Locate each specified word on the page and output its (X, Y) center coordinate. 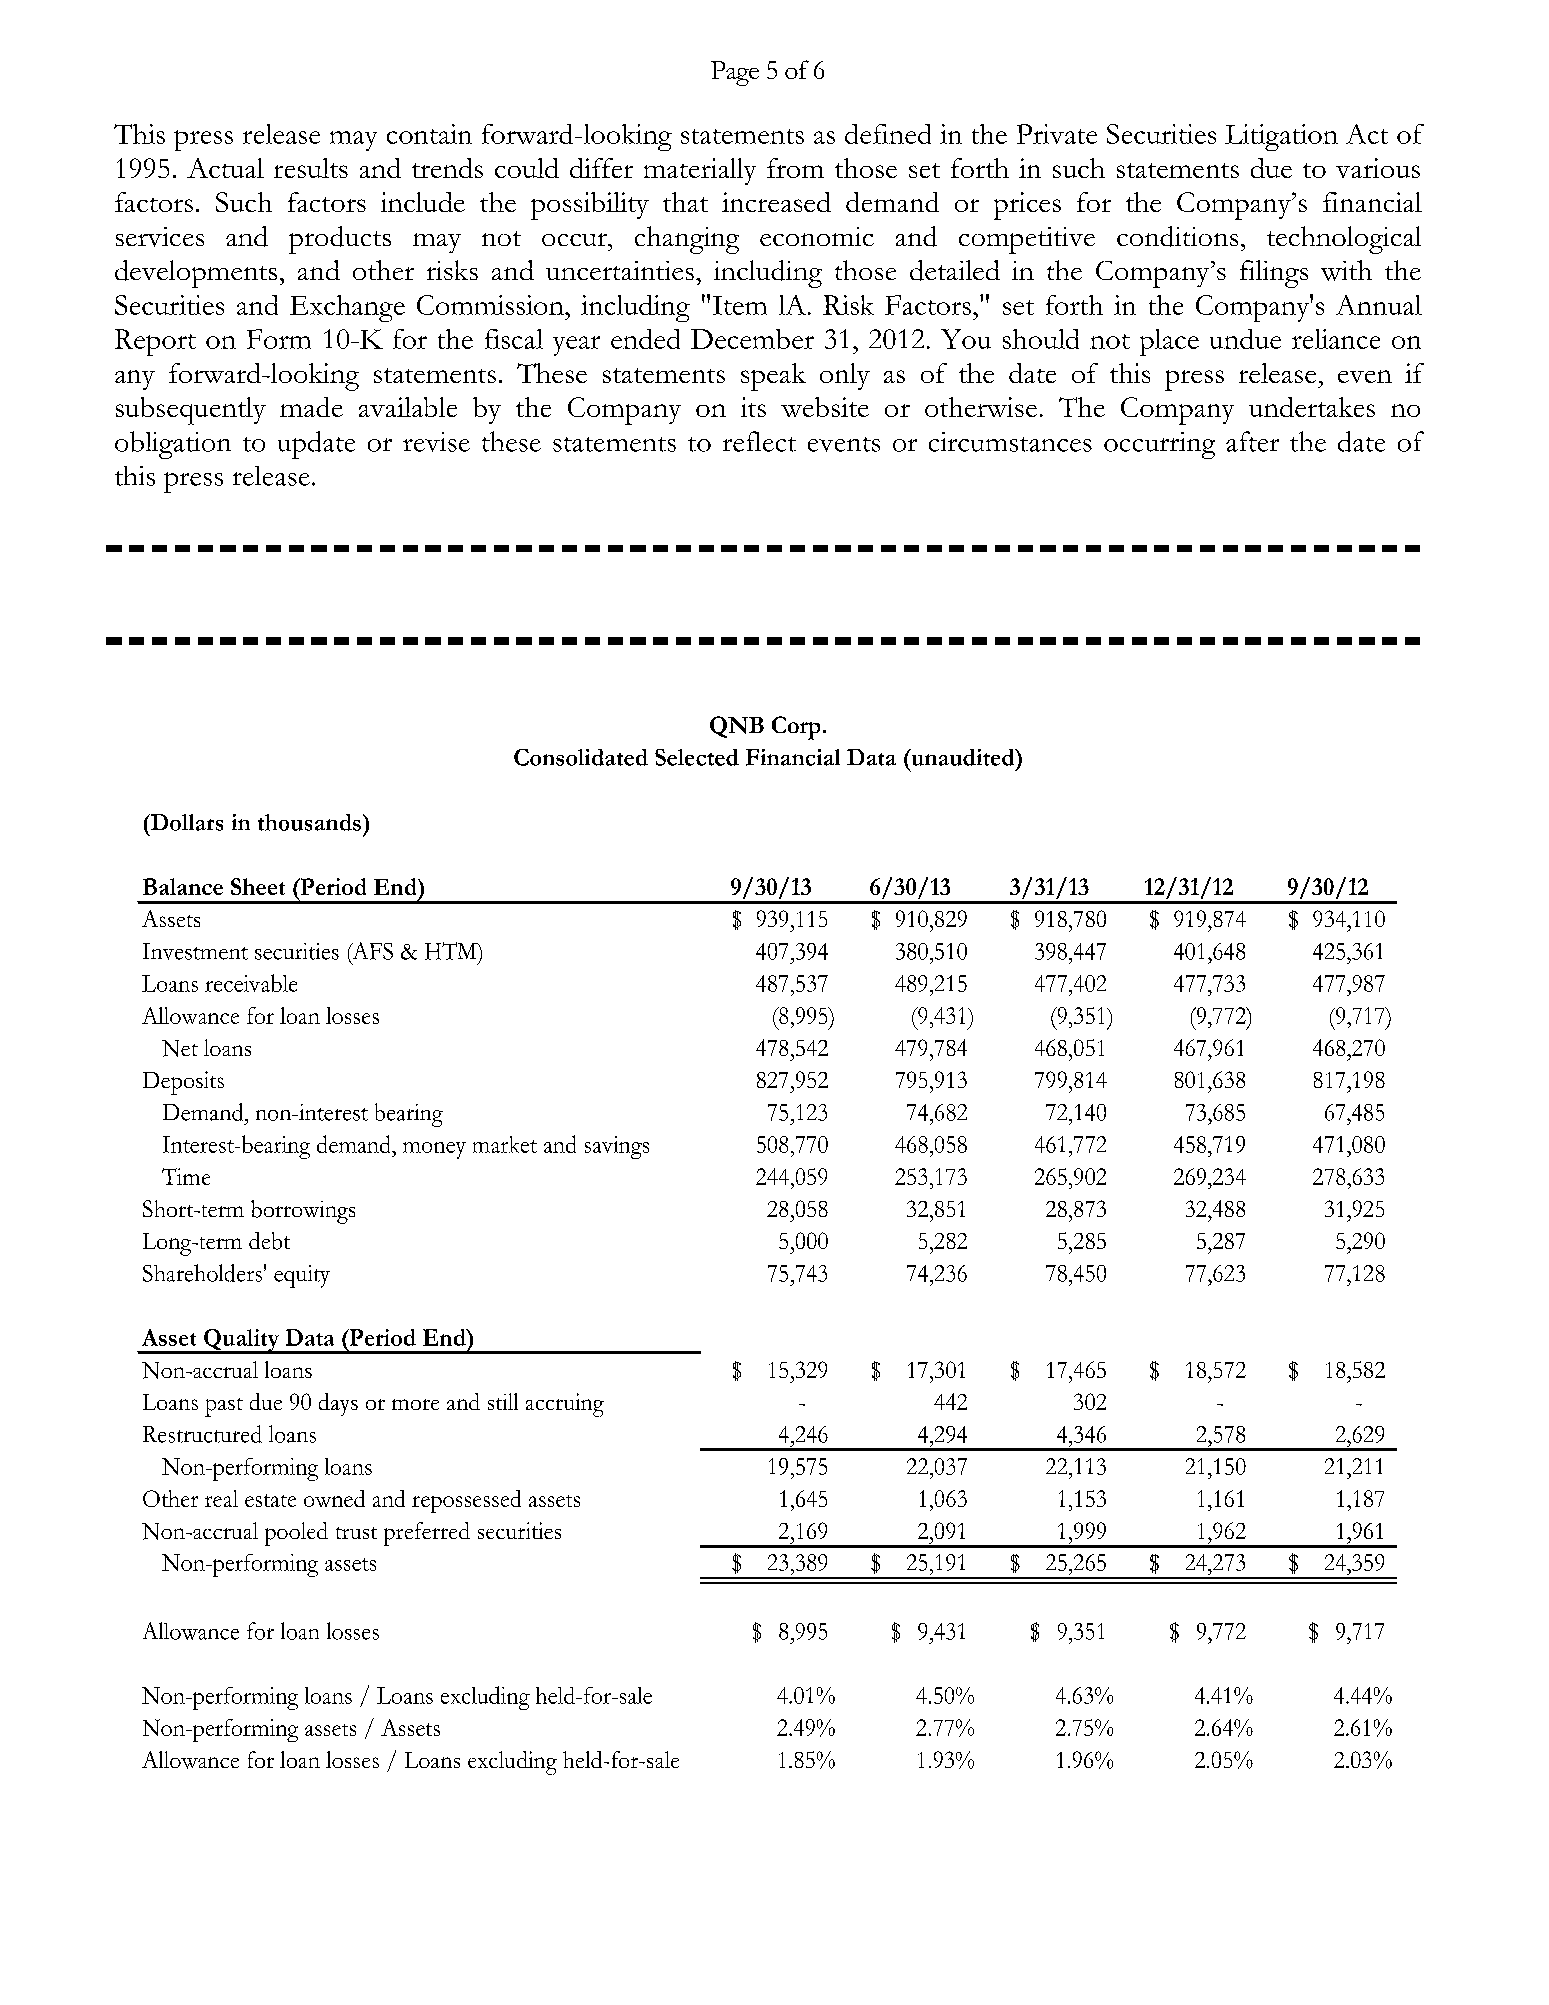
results (311, 168)
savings (617, 1147)
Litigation (1281, 137)
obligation (173, 445)
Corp (796, 728)
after (1252, 441)
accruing (565, 1405)
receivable (251, 983)
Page (735, 73)
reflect (759, 441)
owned (334, 1498)
